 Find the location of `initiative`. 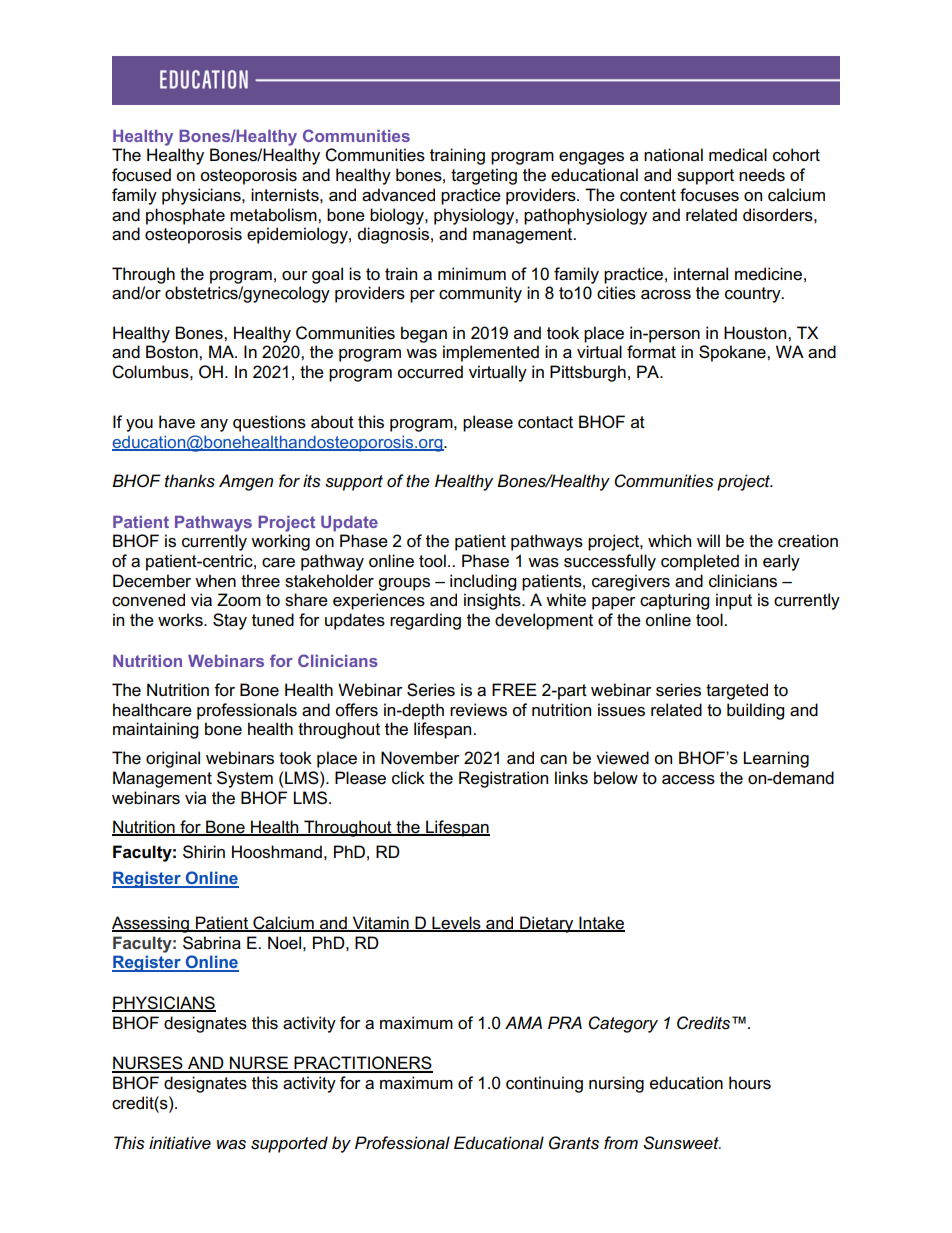

initiative is located at coordinates (180, 1142).
